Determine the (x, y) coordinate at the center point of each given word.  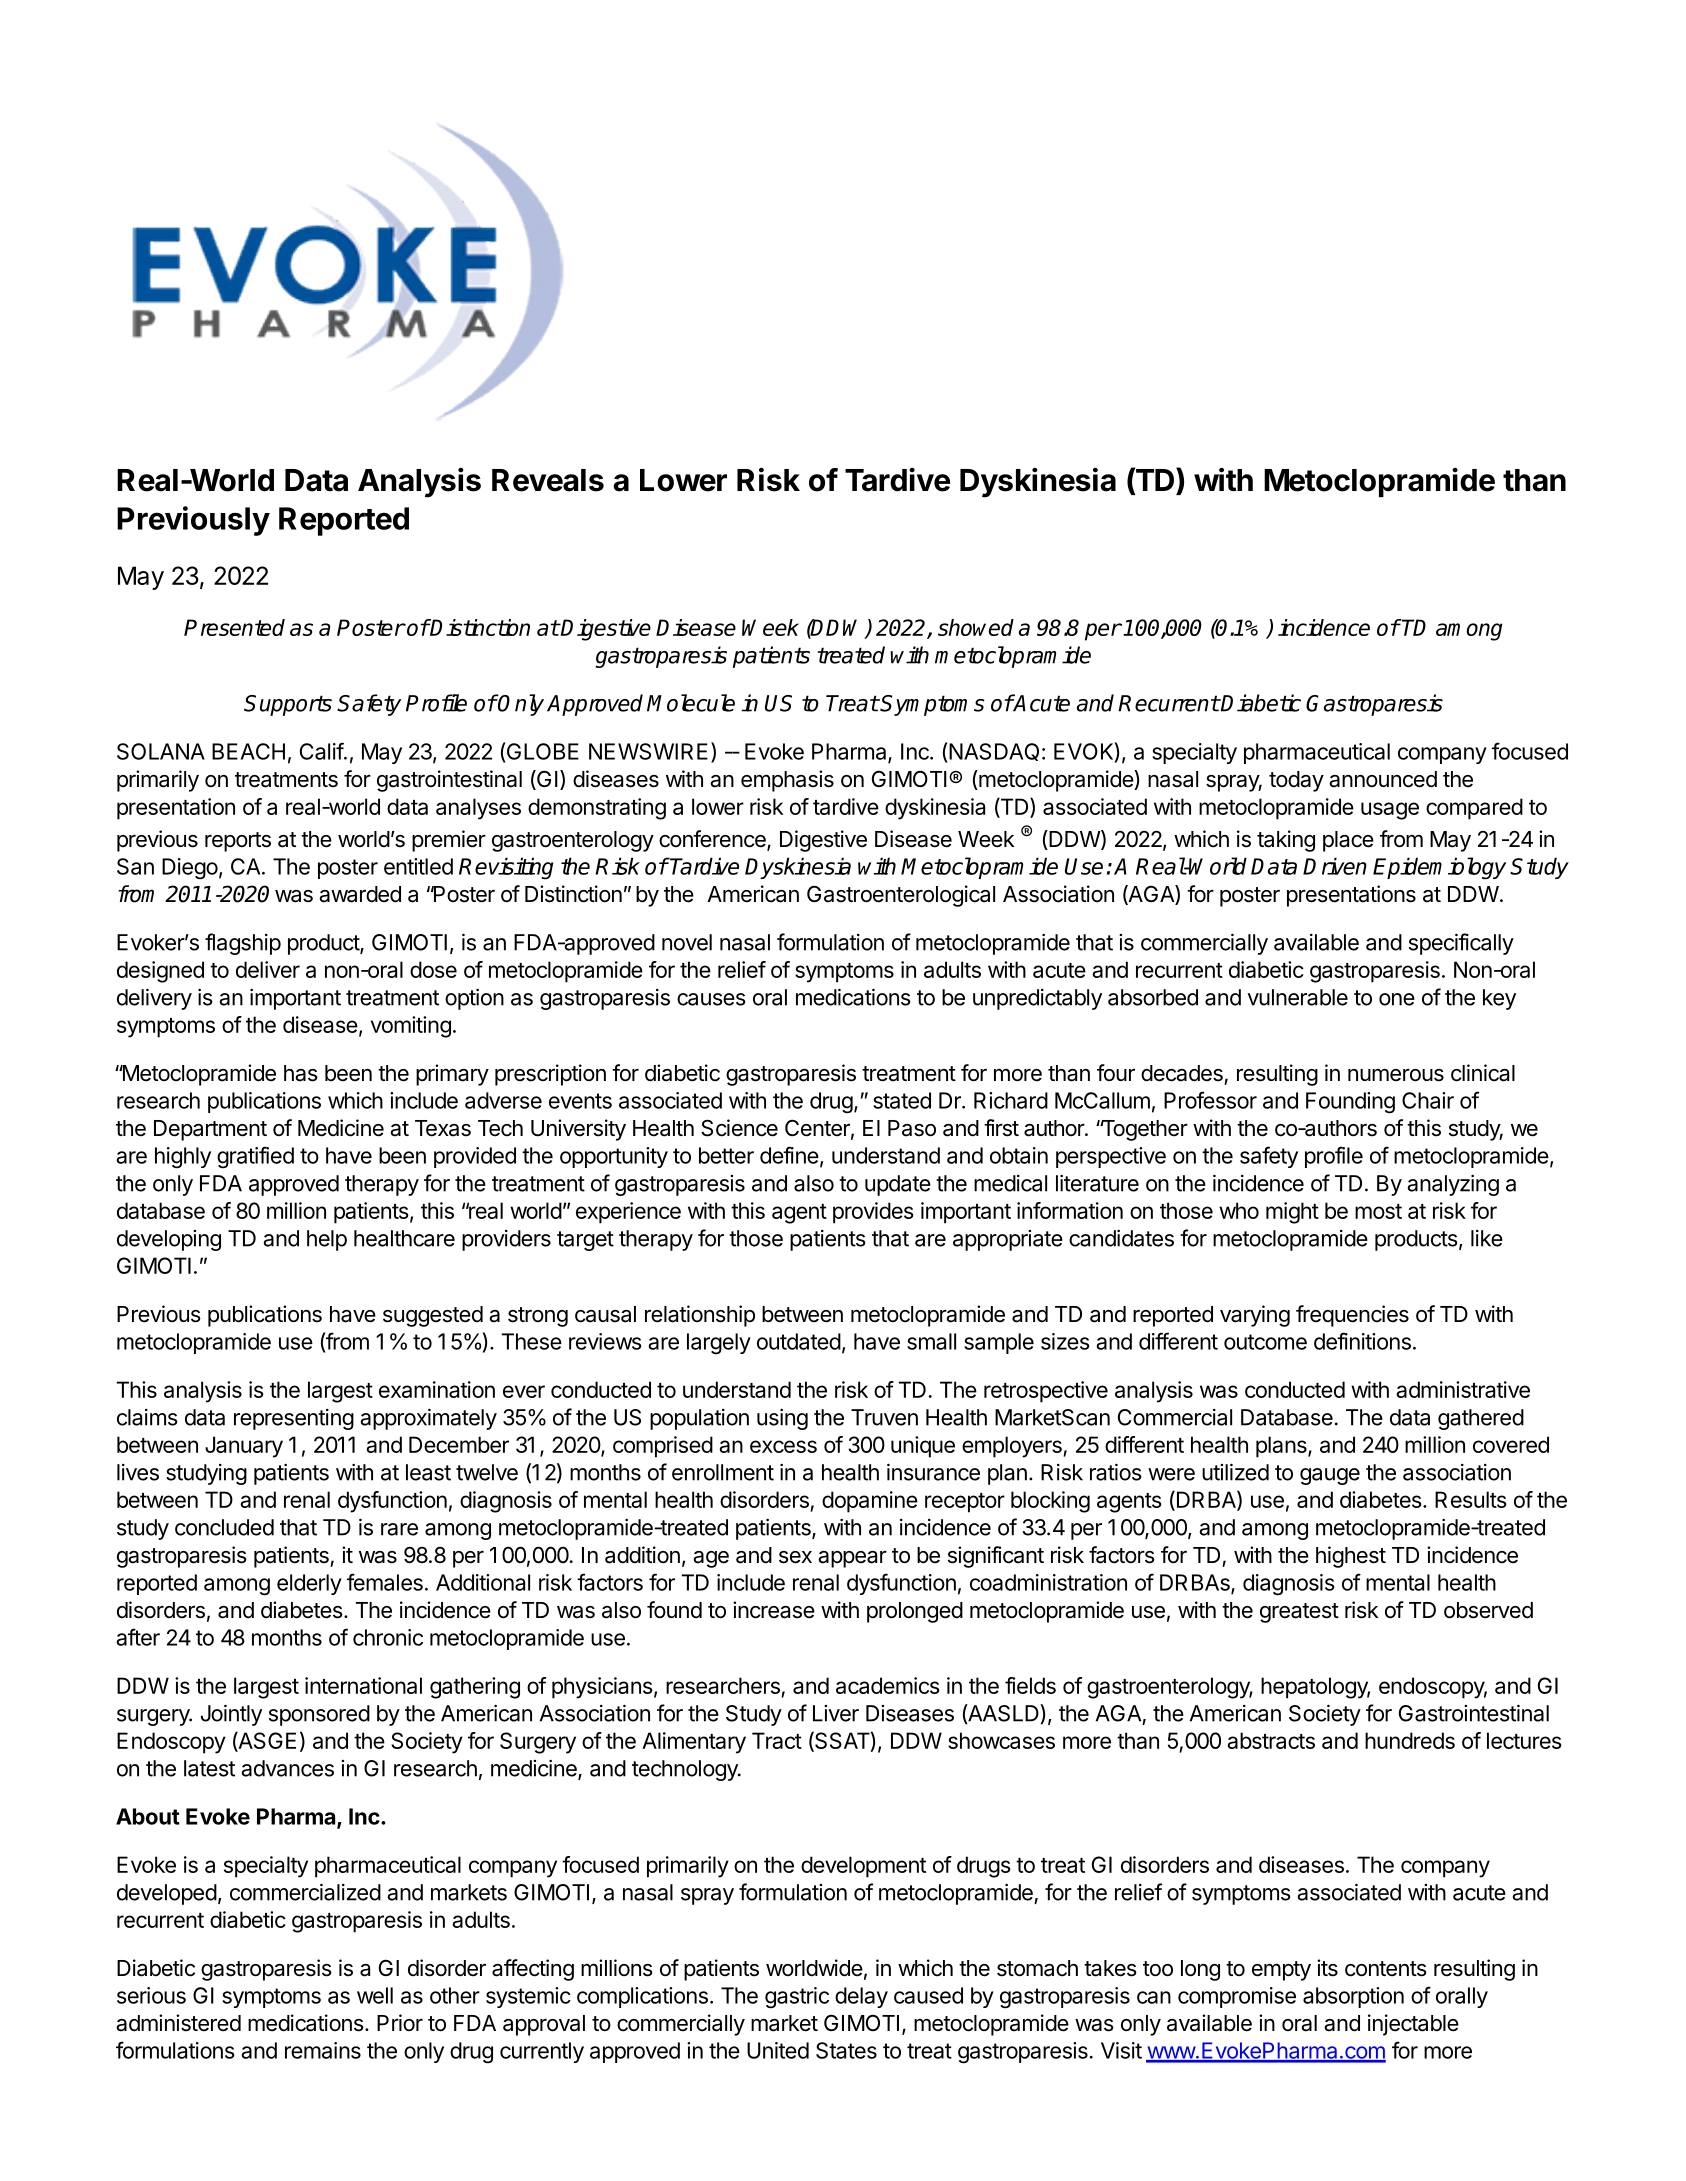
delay (861, 1997)
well (375, 1995)
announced (1383, 779)
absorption (1353, 1997)
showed (976, 627)
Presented (234, 627)
